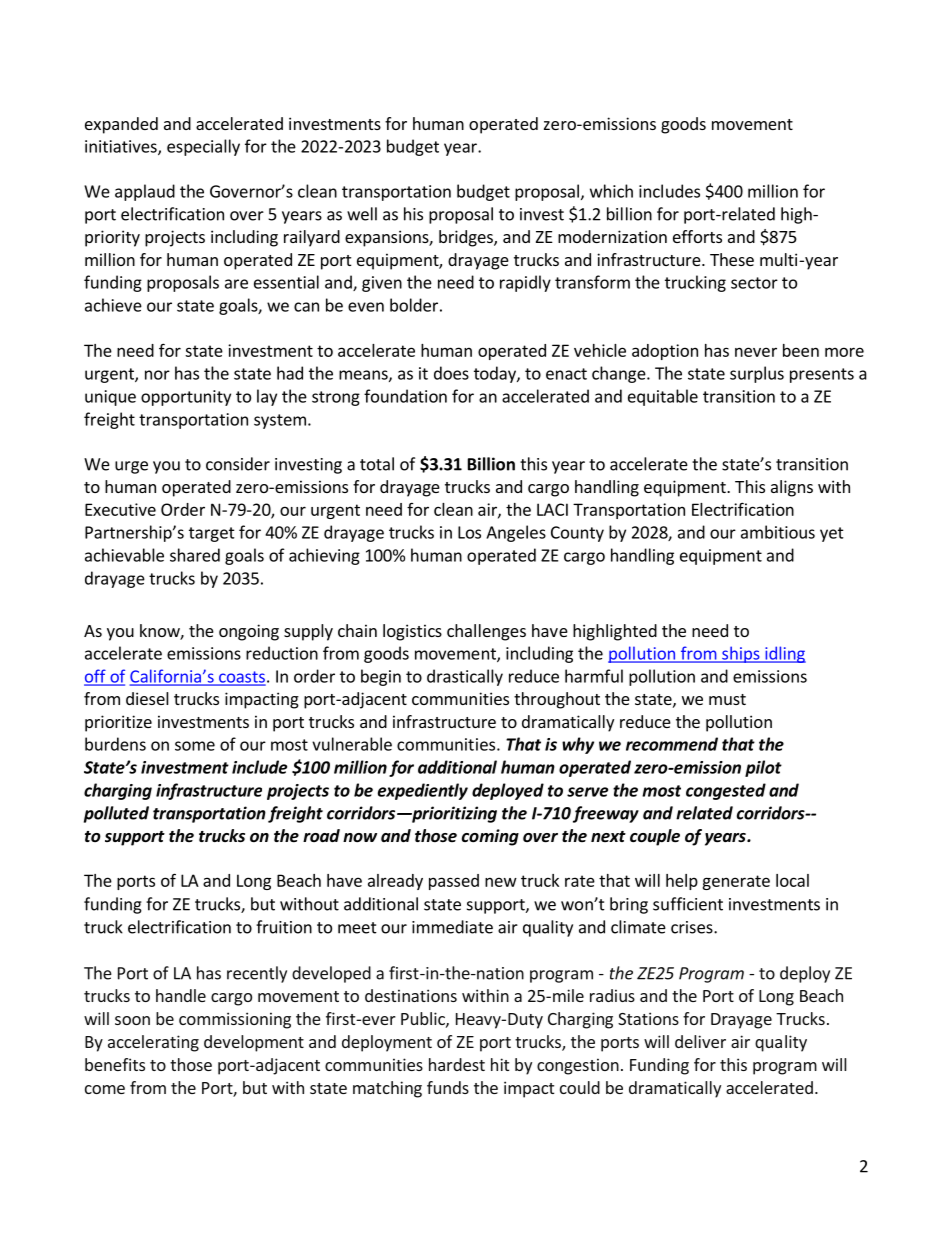  I want to click on been, so click(801, 350).
